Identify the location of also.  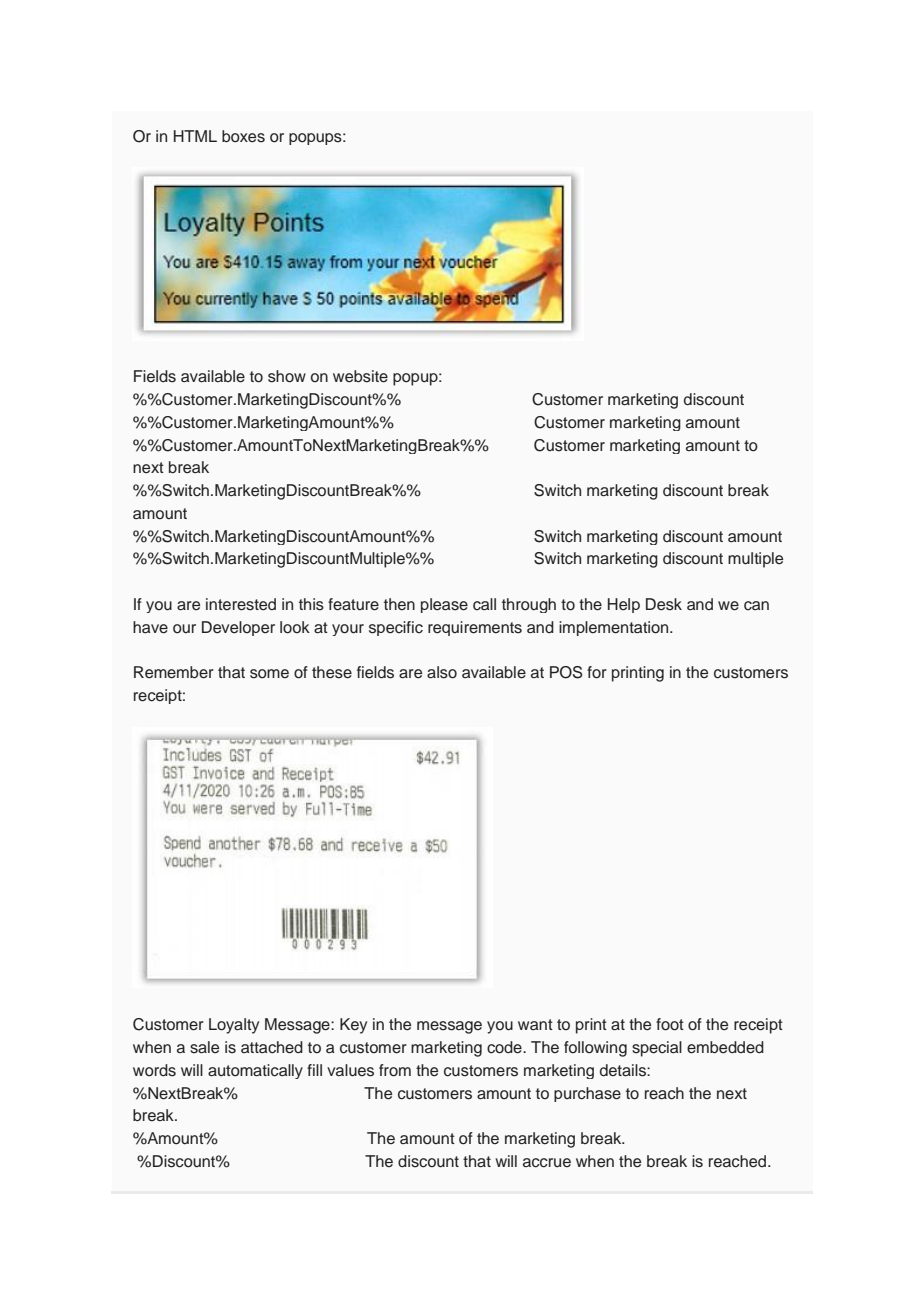
(442, 672).
